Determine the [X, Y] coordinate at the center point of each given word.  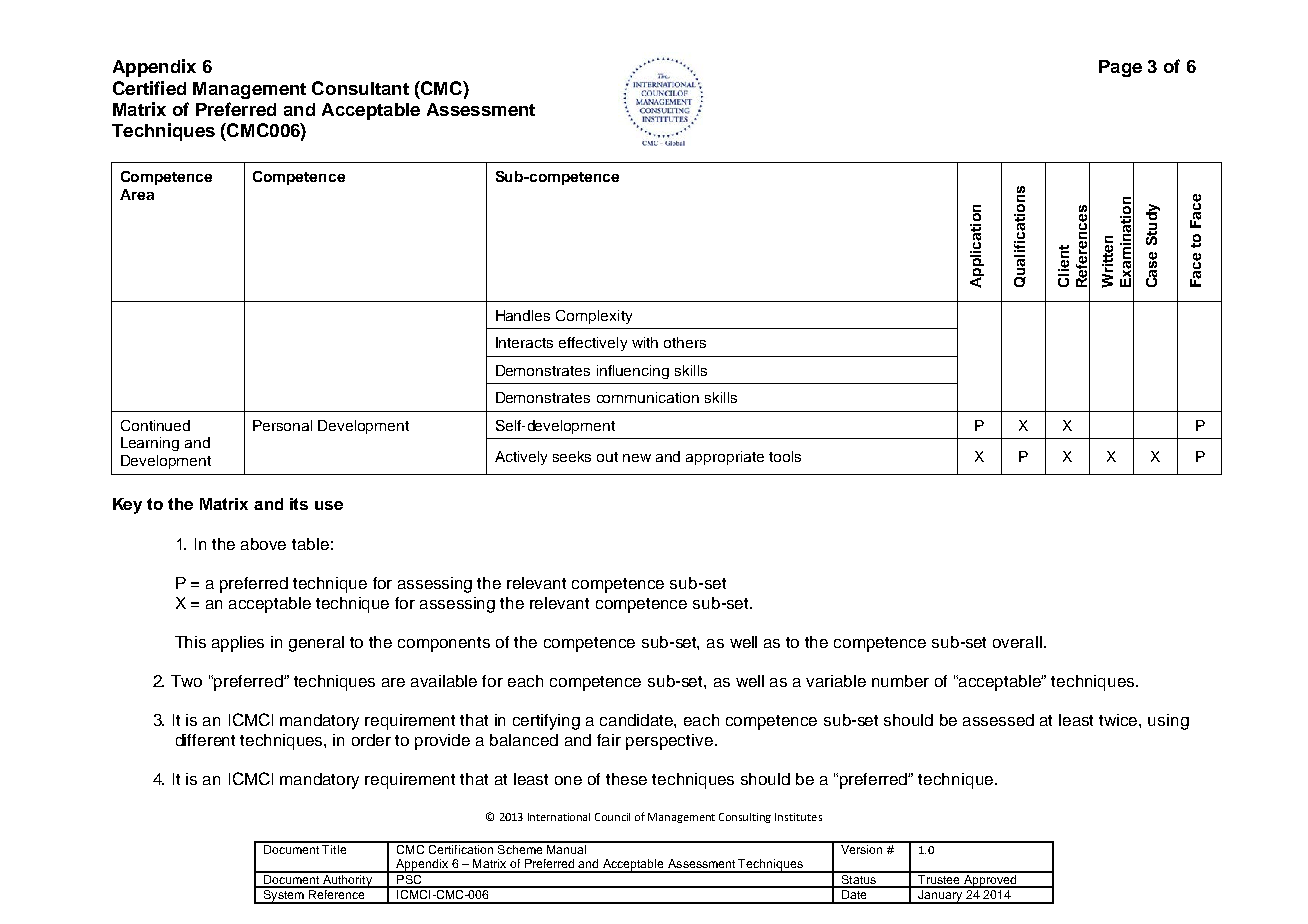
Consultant [360, 88]
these [626, 779]
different [205, 740]
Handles [523, 315]
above [263, 544]
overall [1019, 642]
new [637, 458]
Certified [149, 88]
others [685, 342]
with [645, 342]
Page [1120, 68]
